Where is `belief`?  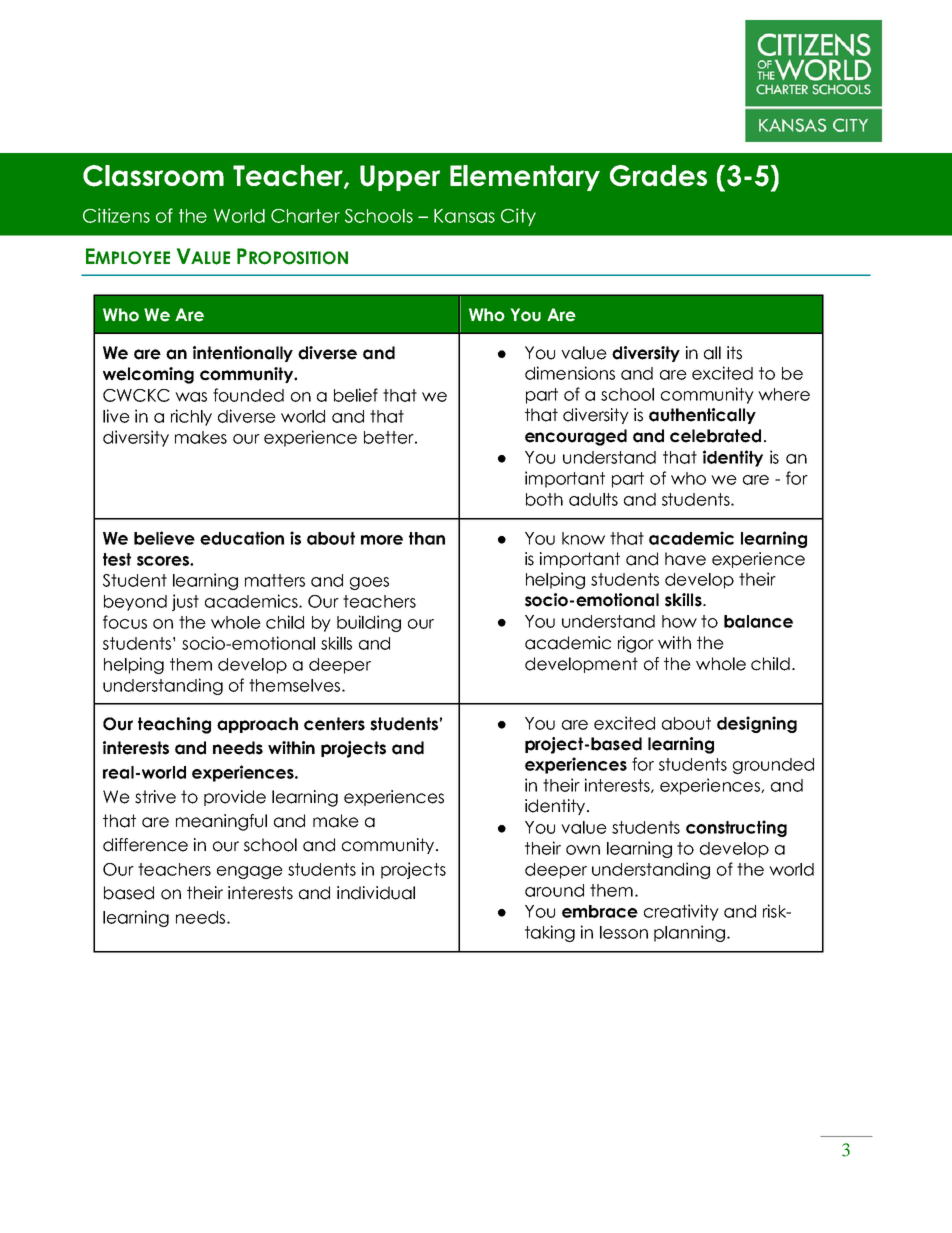 belief is located at coordinates (356, 395).
